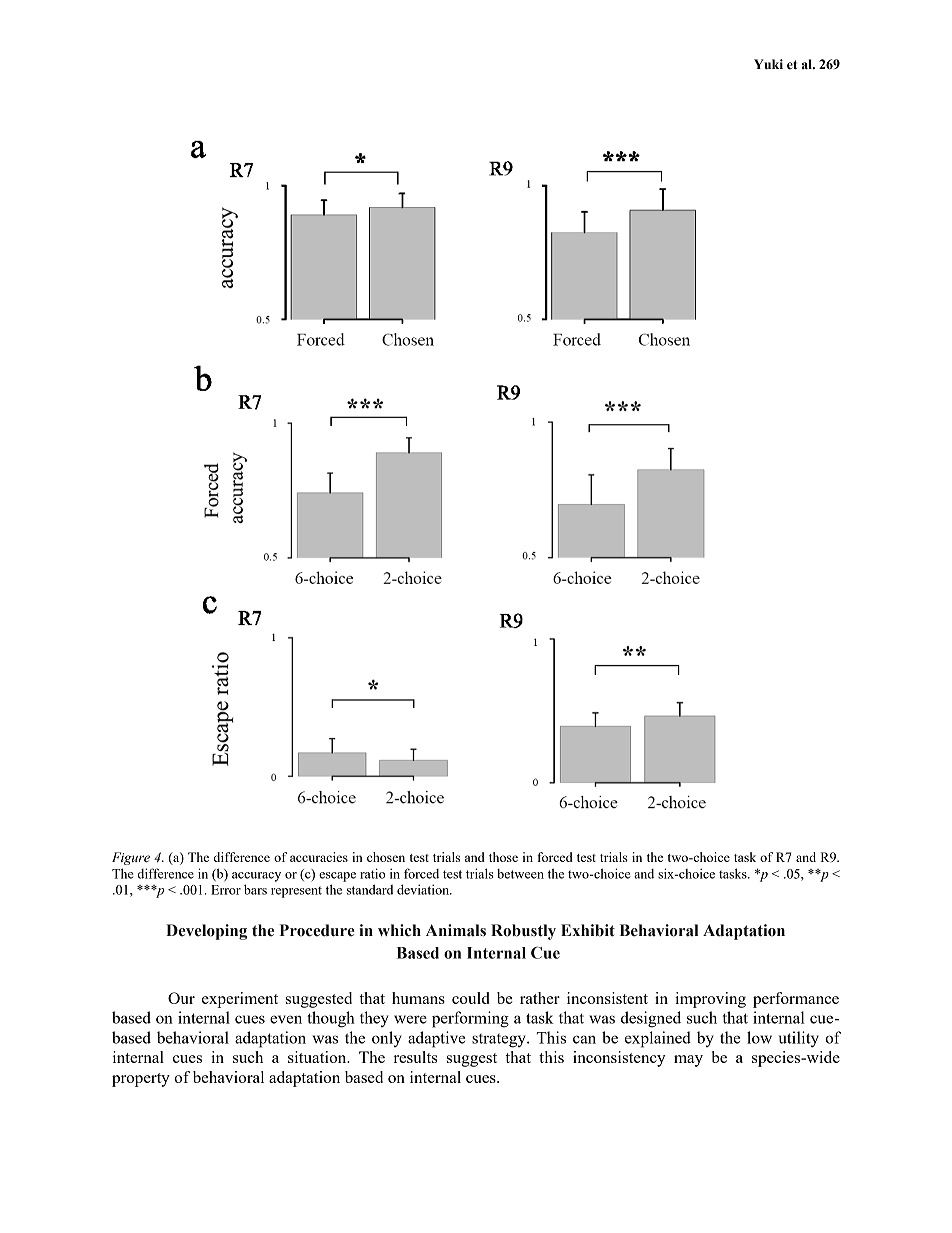  What do you see at coordinates (768, 64) in the screenshot?
I see `Yuki` at bounding box center [768, 64].
